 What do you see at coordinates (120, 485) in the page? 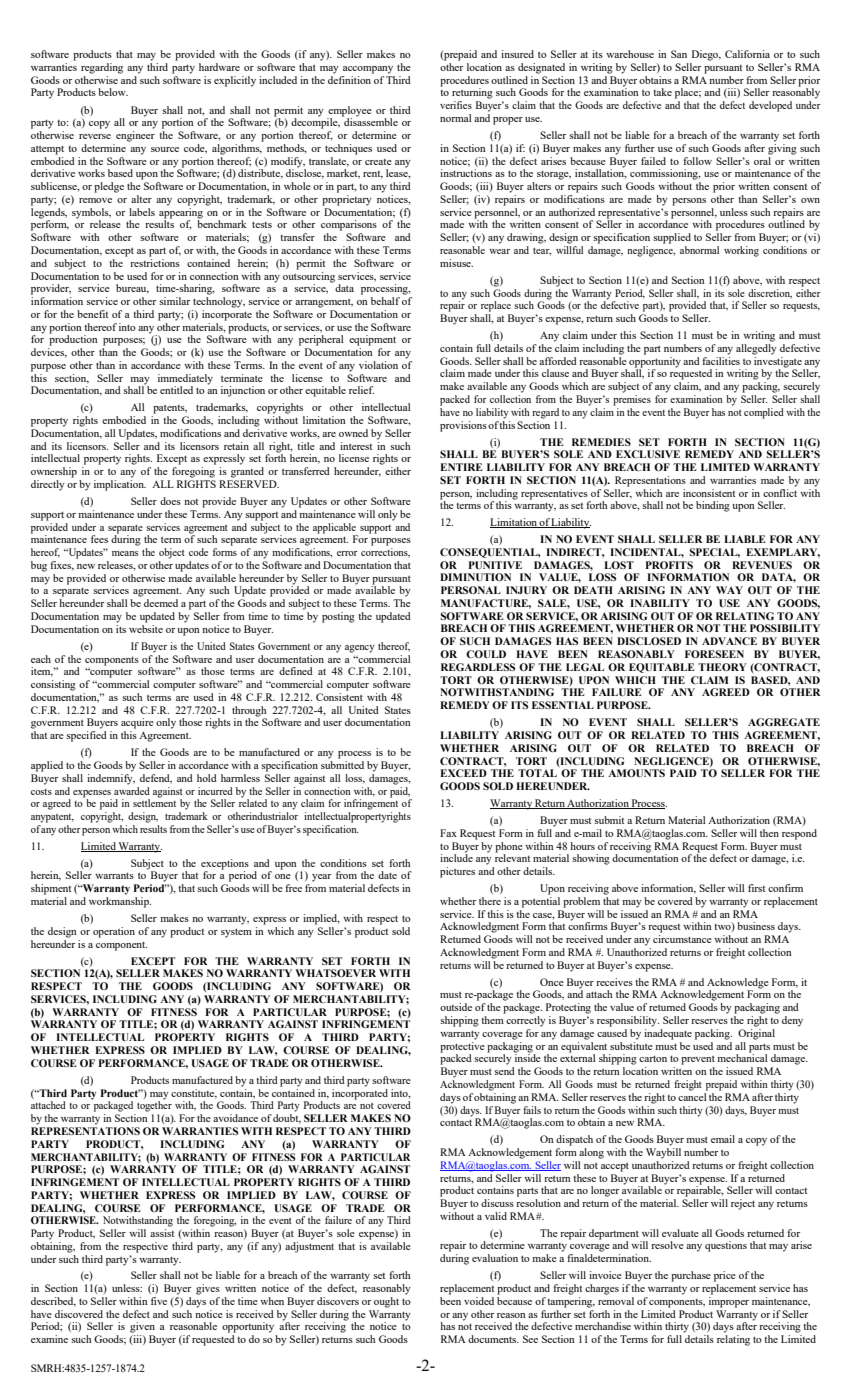
I see `implication` at bounding box center [120, 485].
